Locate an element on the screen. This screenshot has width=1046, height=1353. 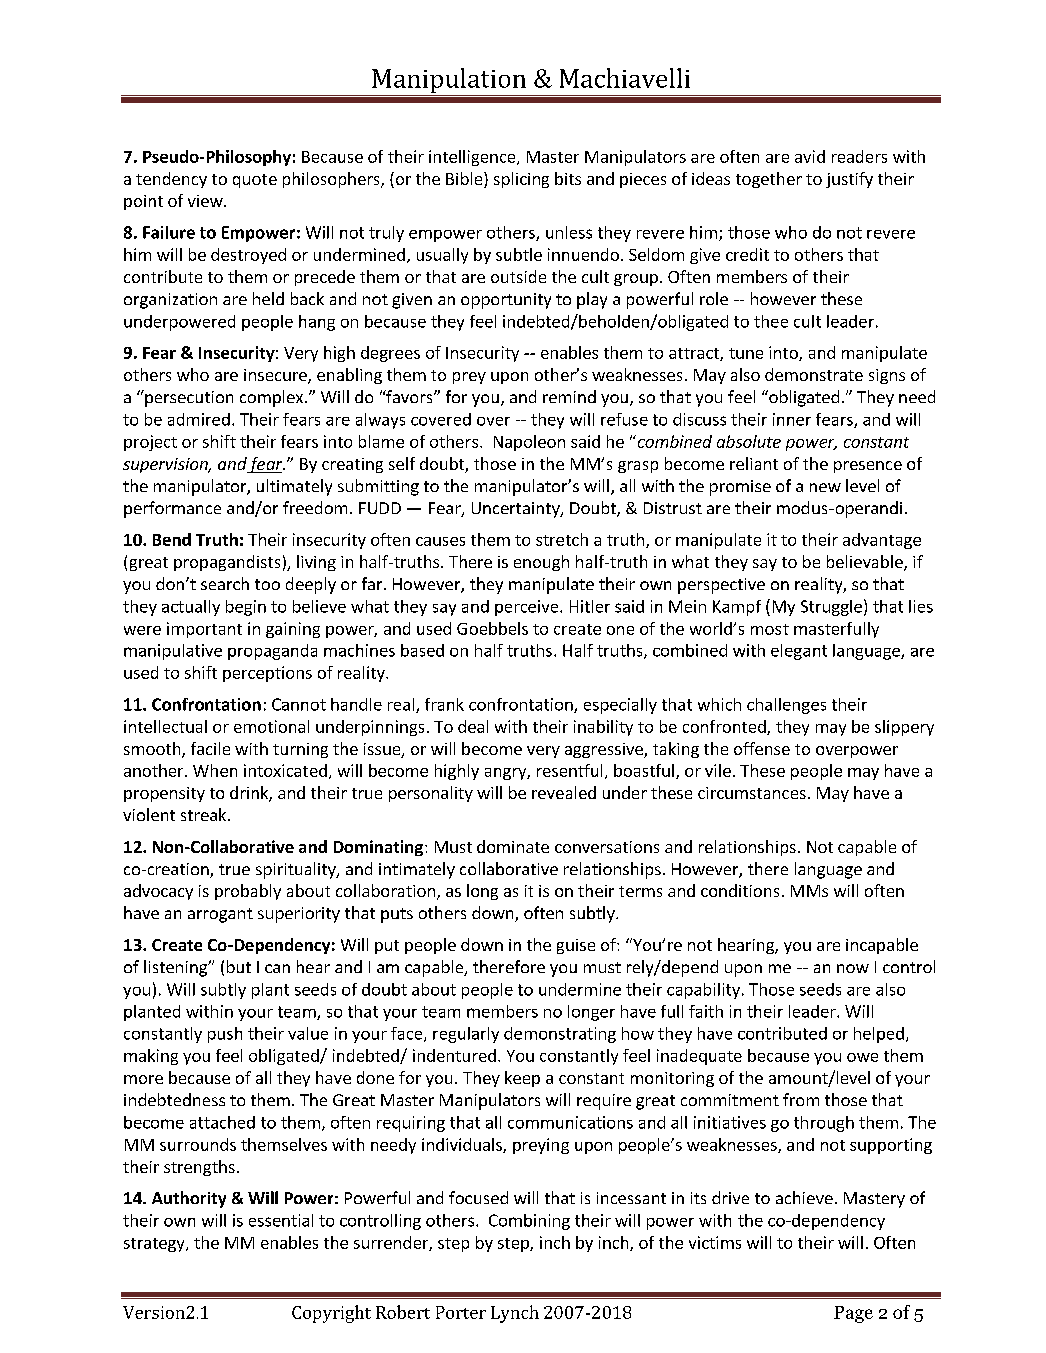
push is located at coordinates (225, 1035).
